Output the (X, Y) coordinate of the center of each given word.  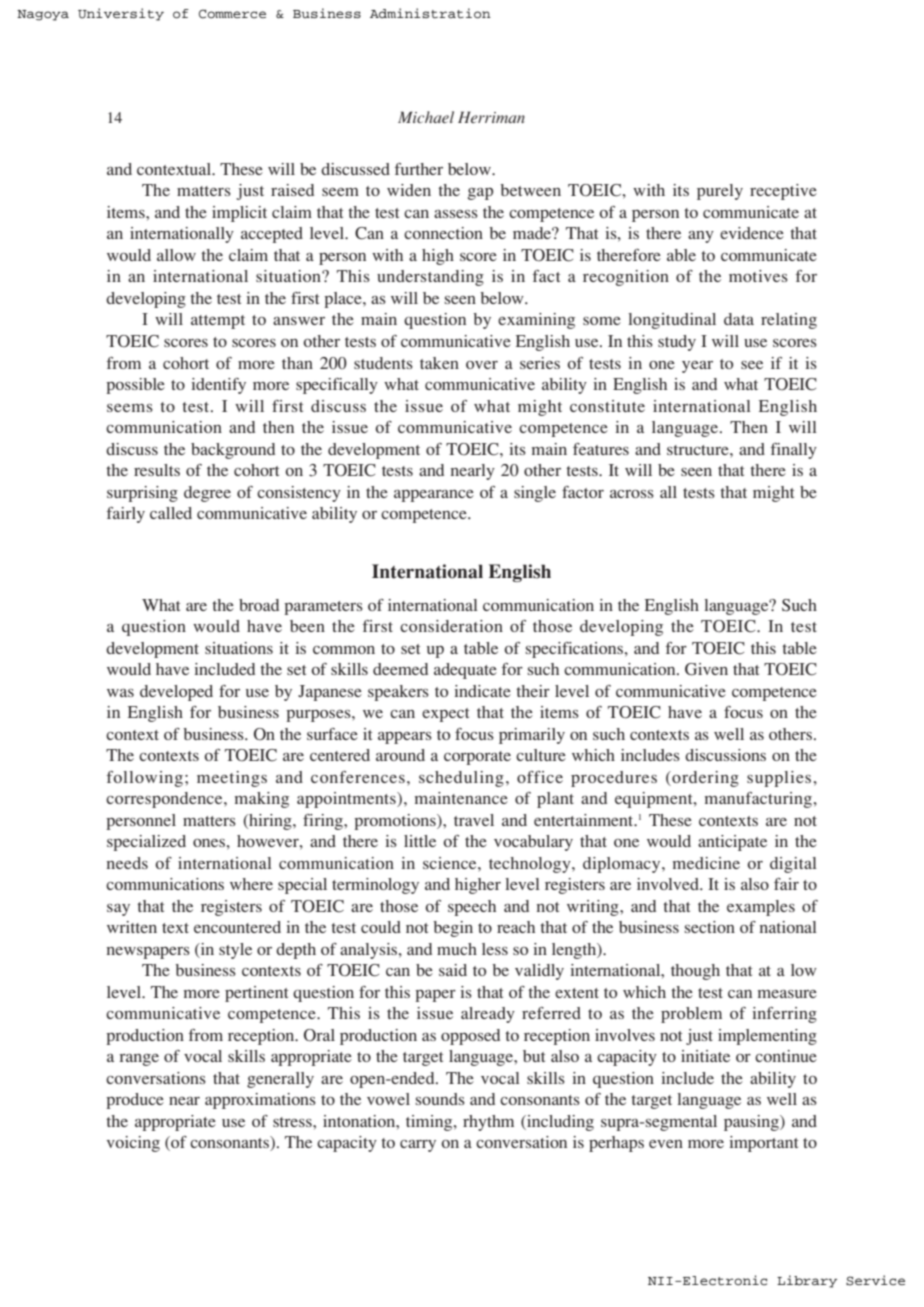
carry (418, 1146)
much (457, 949)
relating (789, 321)
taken (439, 363)
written (132, 927)
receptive (783, 192)
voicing (133, 1144)
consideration (451, 626)
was (120, 693)
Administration (430, 13)
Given (706, 669)
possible (135, 386)
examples (761, 908)
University (121, 14)
